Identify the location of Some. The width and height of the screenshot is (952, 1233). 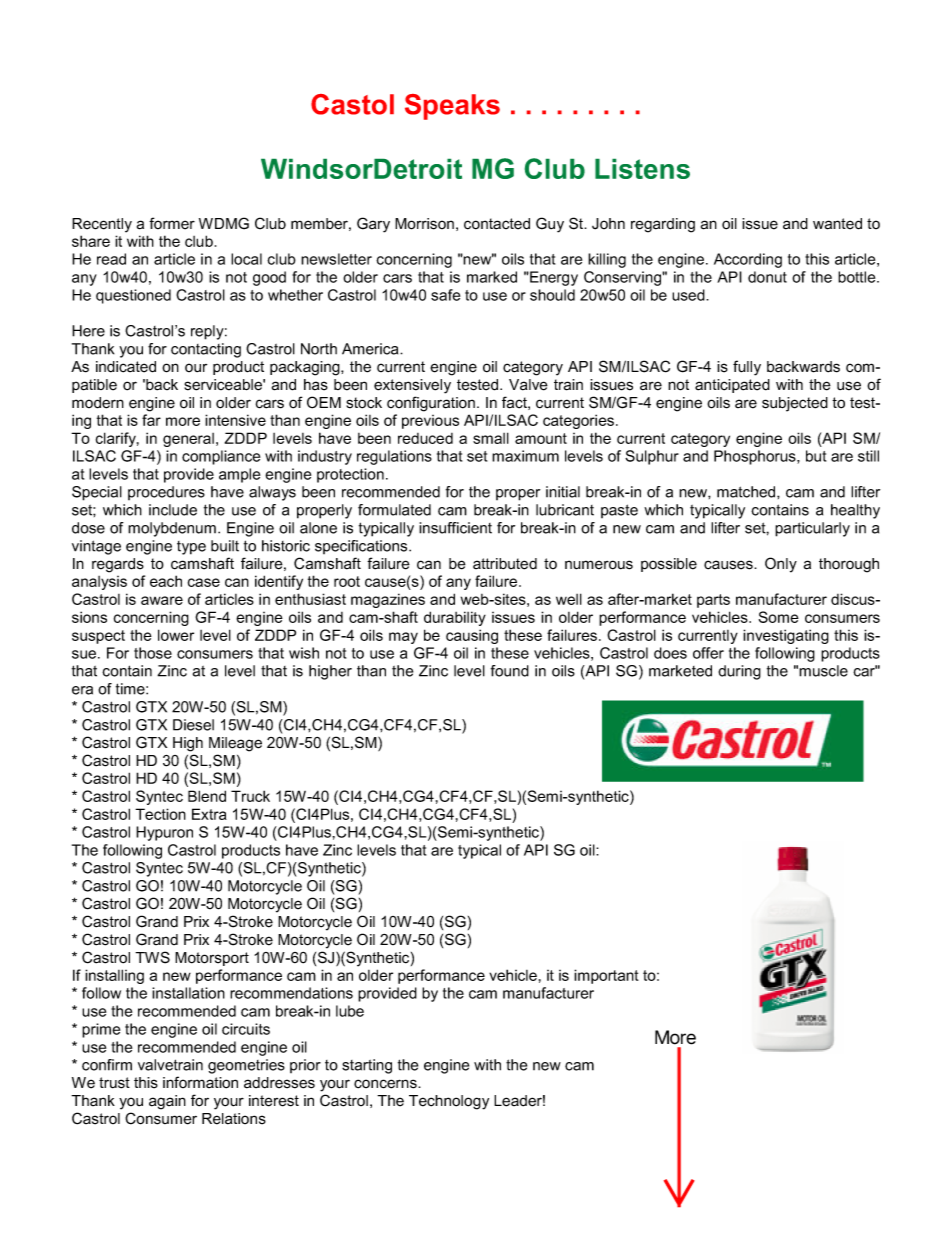
(779, 617).
